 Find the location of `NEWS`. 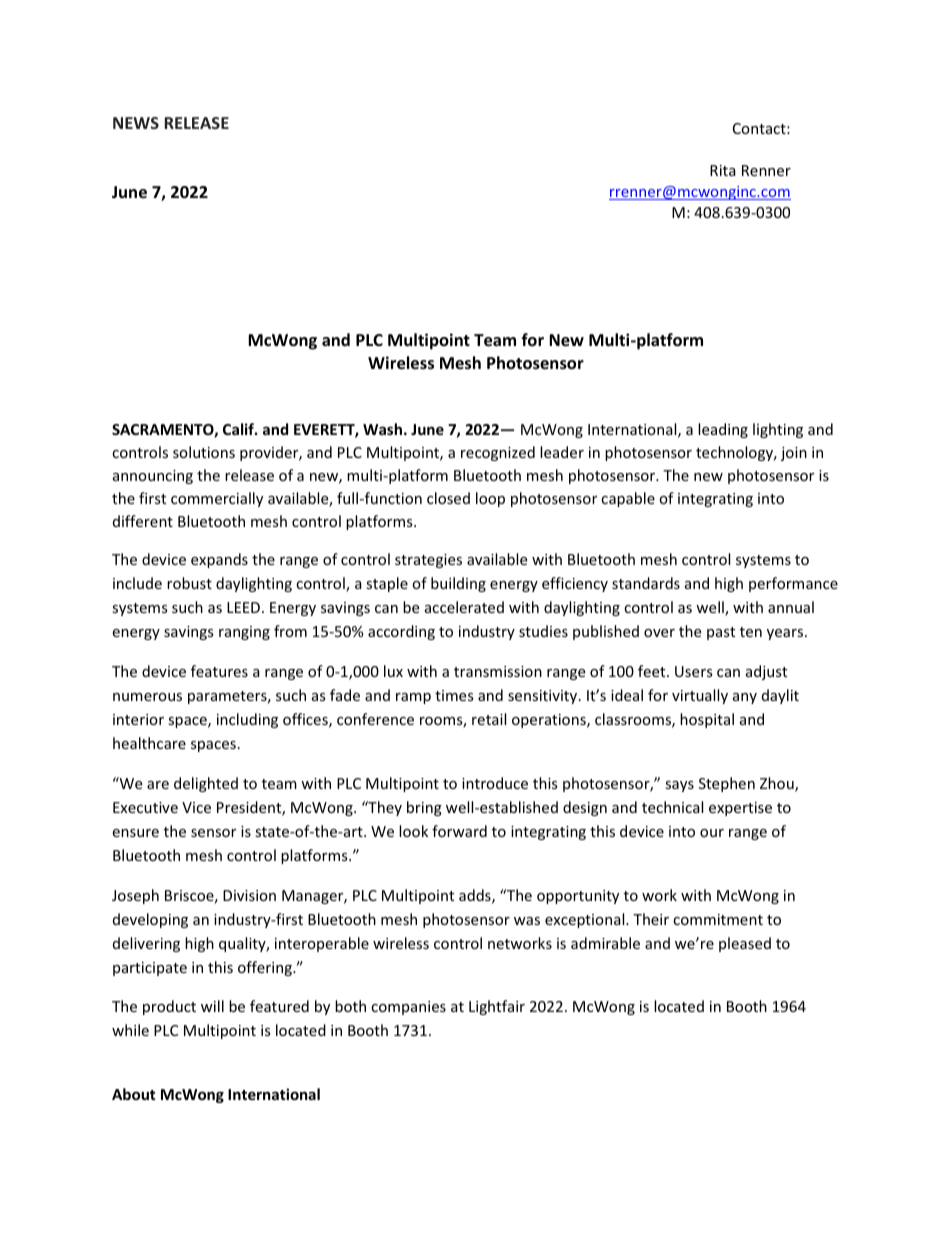

NEWS is located at coordinates (136, 123).
